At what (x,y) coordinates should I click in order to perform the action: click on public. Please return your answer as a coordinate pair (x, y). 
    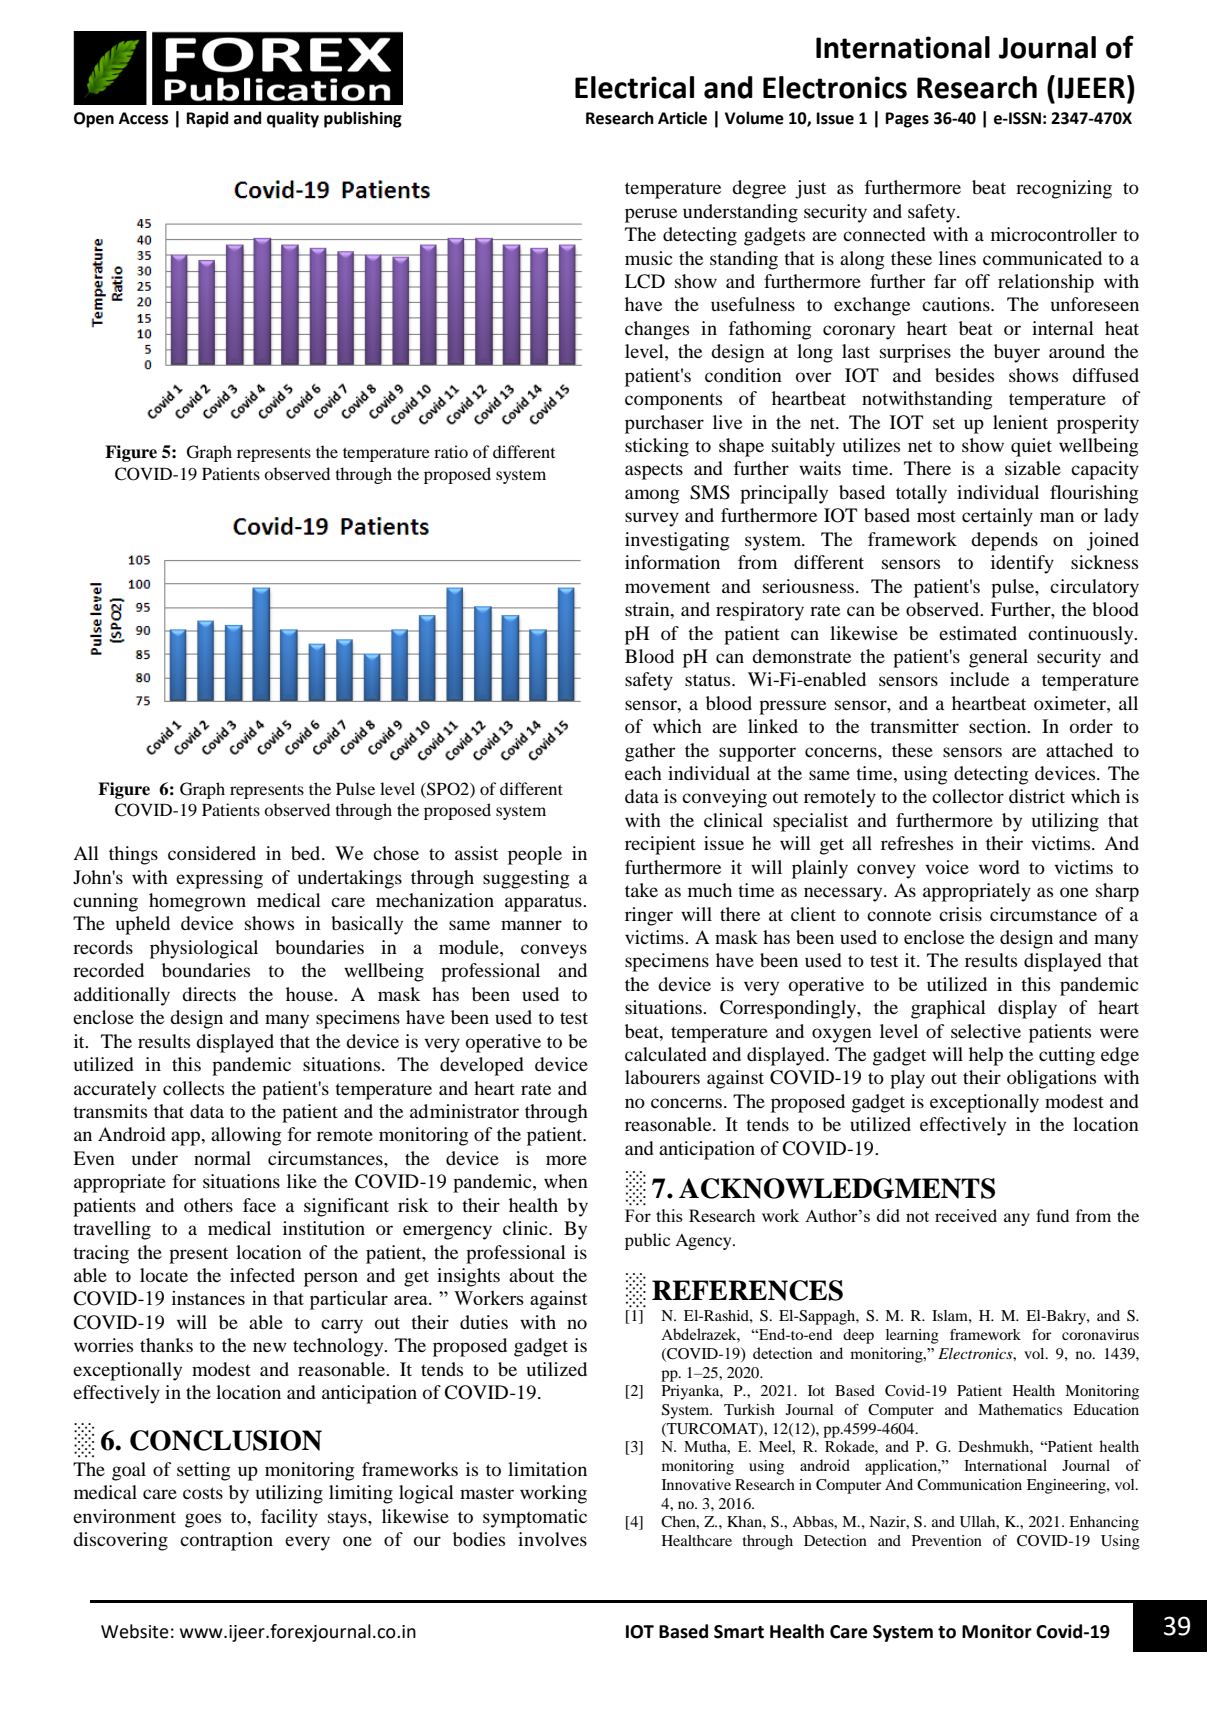
    Looking at the image, I should click on (647, 1241).
